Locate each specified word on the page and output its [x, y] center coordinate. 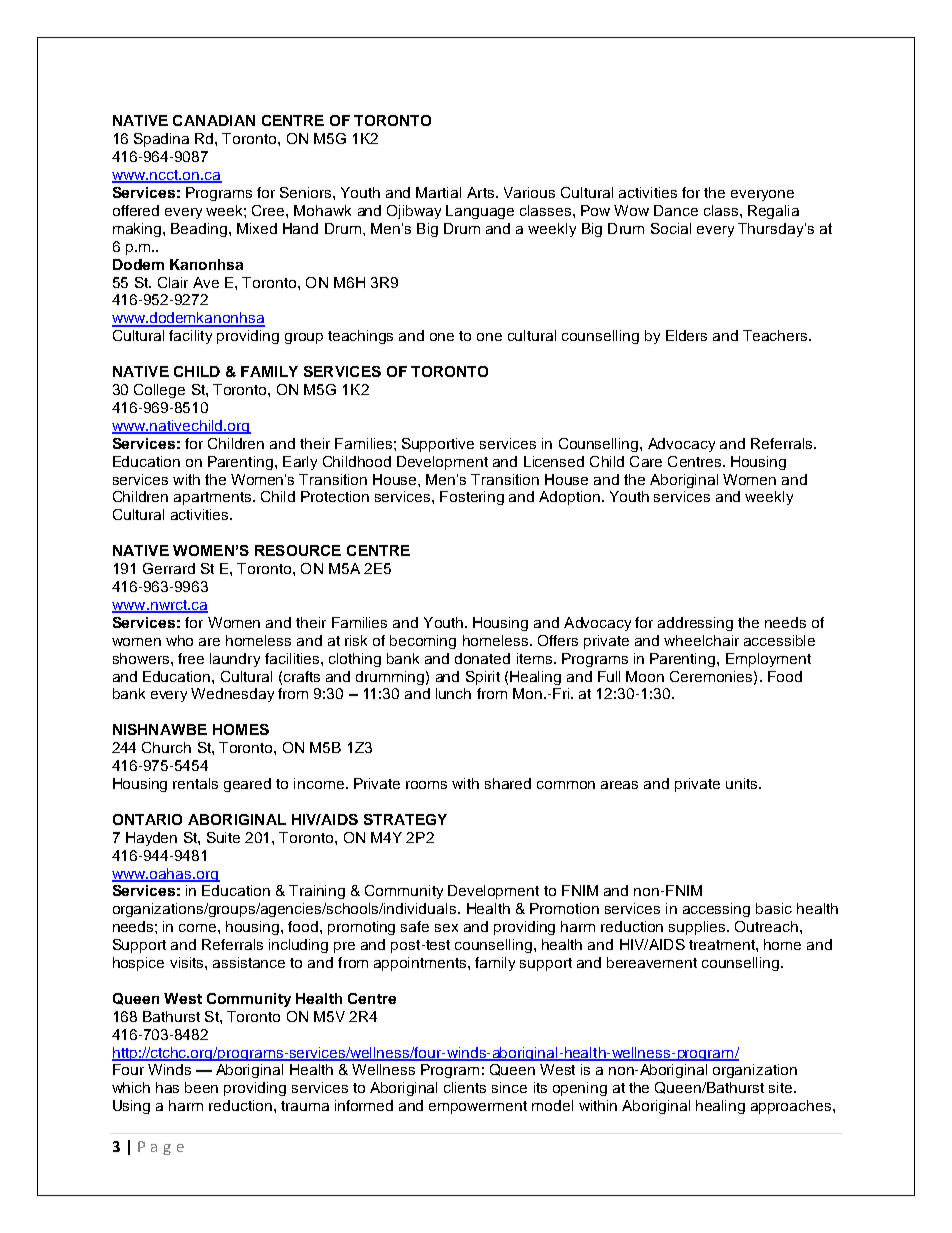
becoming [423, 642]
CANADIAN [214, 120]
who [179, 640]
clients [465, 1087]
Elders [686, 335]
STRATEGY [405, 819]
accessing [716, 910]
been [201, 1087]
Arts [482, 192]
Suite [223, 837]
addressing [695, 624]
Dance [676, 210]
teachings [360, 337]
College [159, 391]
